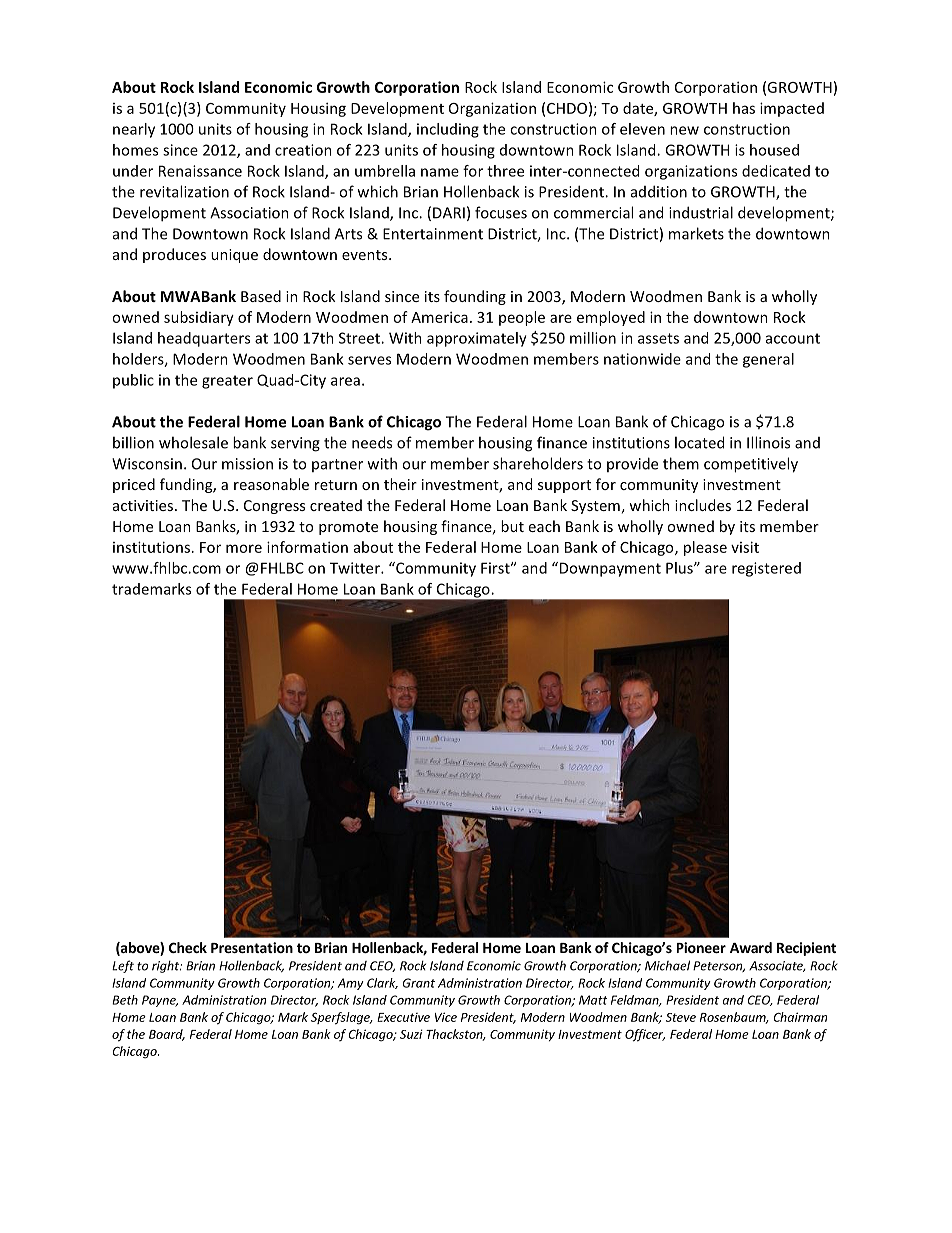  I want to click on Pioneer, so click(701, 947).
